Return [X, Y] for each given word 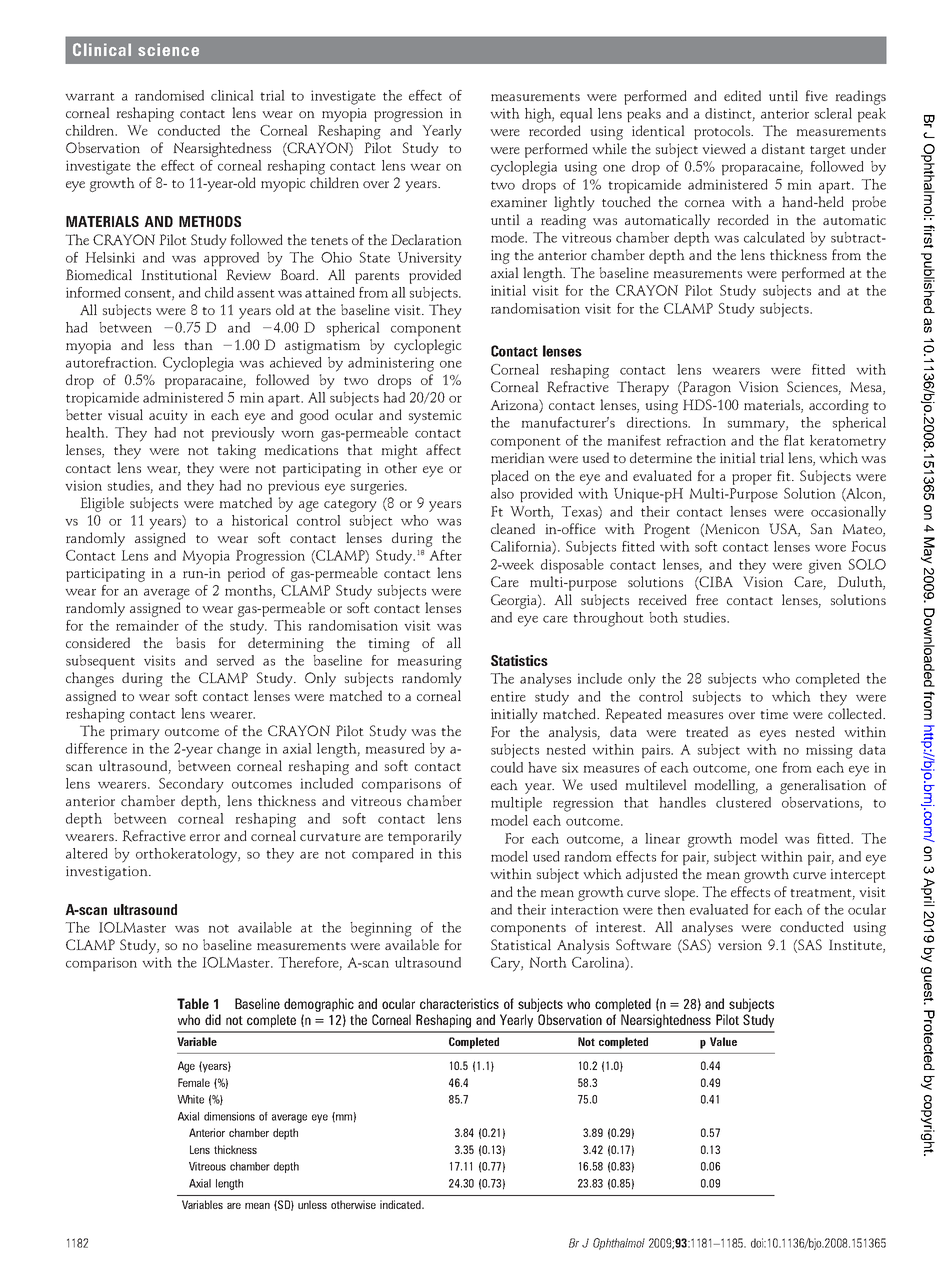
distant [783, 148]
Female [194, 1082]
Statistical [521, 944]
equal [576, 115]
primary [135, 733]
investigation [108, 873]
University [430, 259]
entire [508, 696]
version [740, 945]
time [774, 714]
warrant [90, 96]
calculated [774, 237]
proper [752, 479]
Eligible [102, 504]
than [198, 344]
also [502, 493]
